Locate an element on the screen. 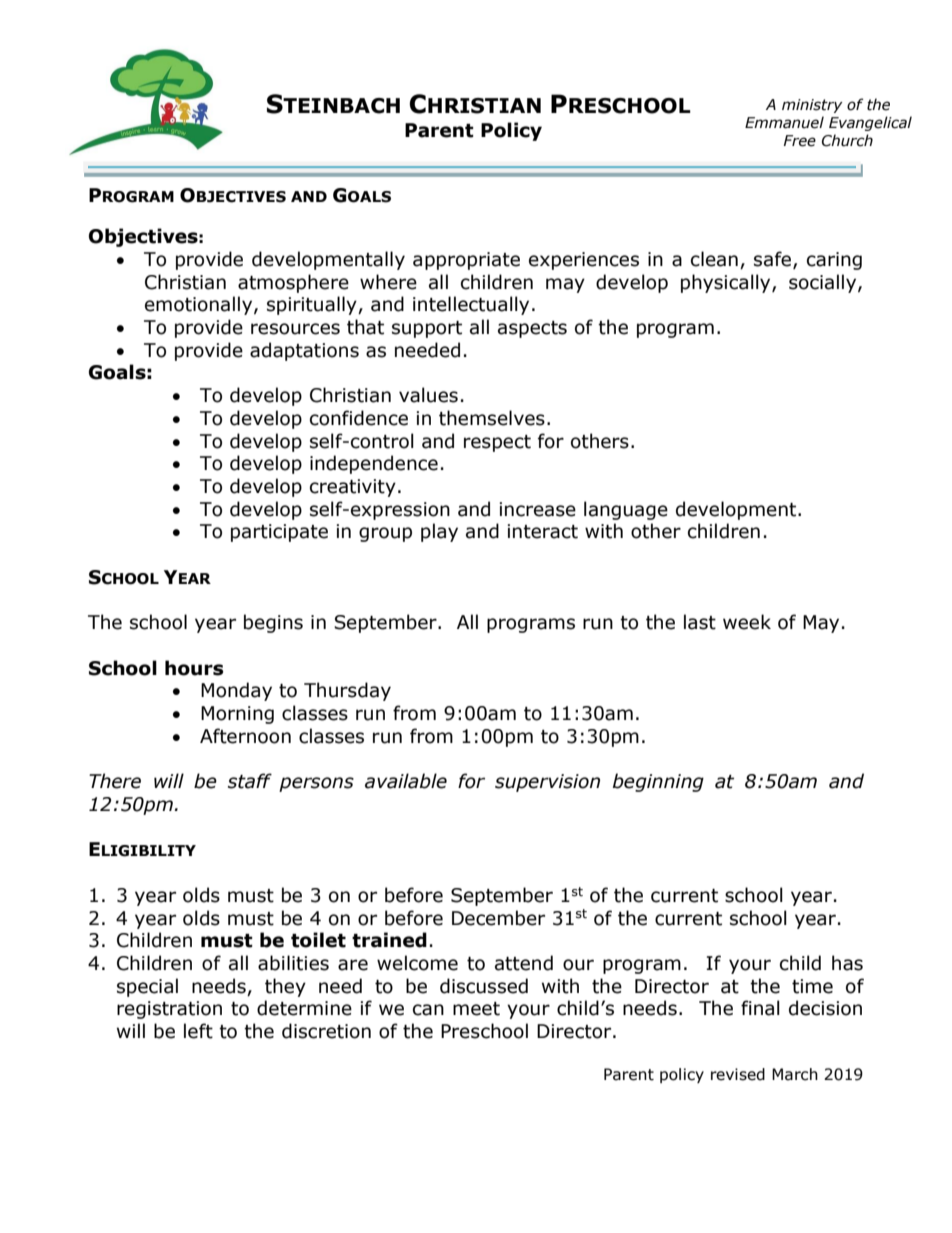  Emmanuel is located at coordinates (784, 122).
